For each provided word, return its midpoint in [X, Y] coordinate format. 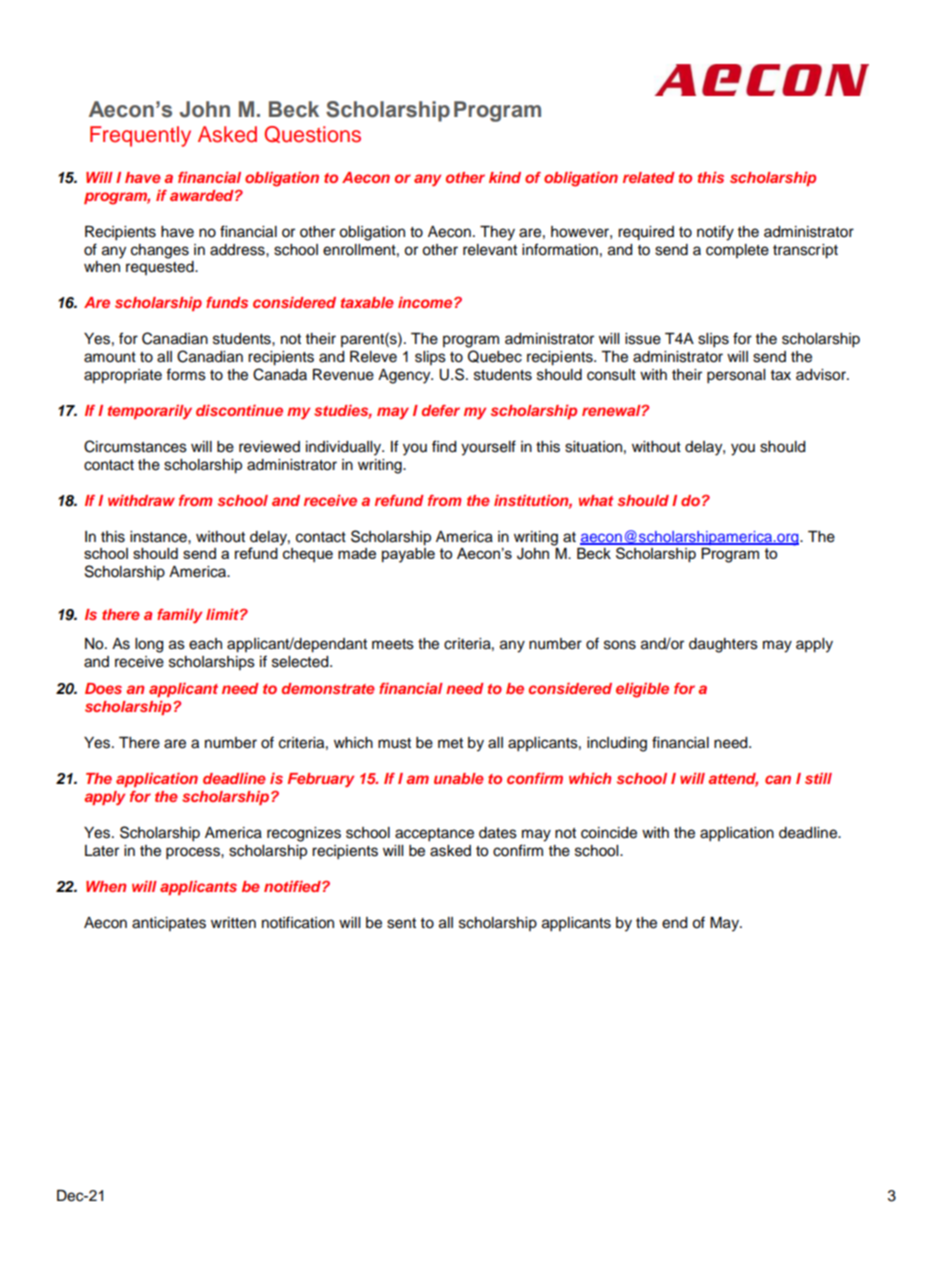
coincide [609, 833]
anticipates [169, 924]
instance [159, 537]
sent [401, 923]
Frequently [140, 136]
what [596, 500]
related [649, 177]
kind [505, 177]
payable [408, 555]
